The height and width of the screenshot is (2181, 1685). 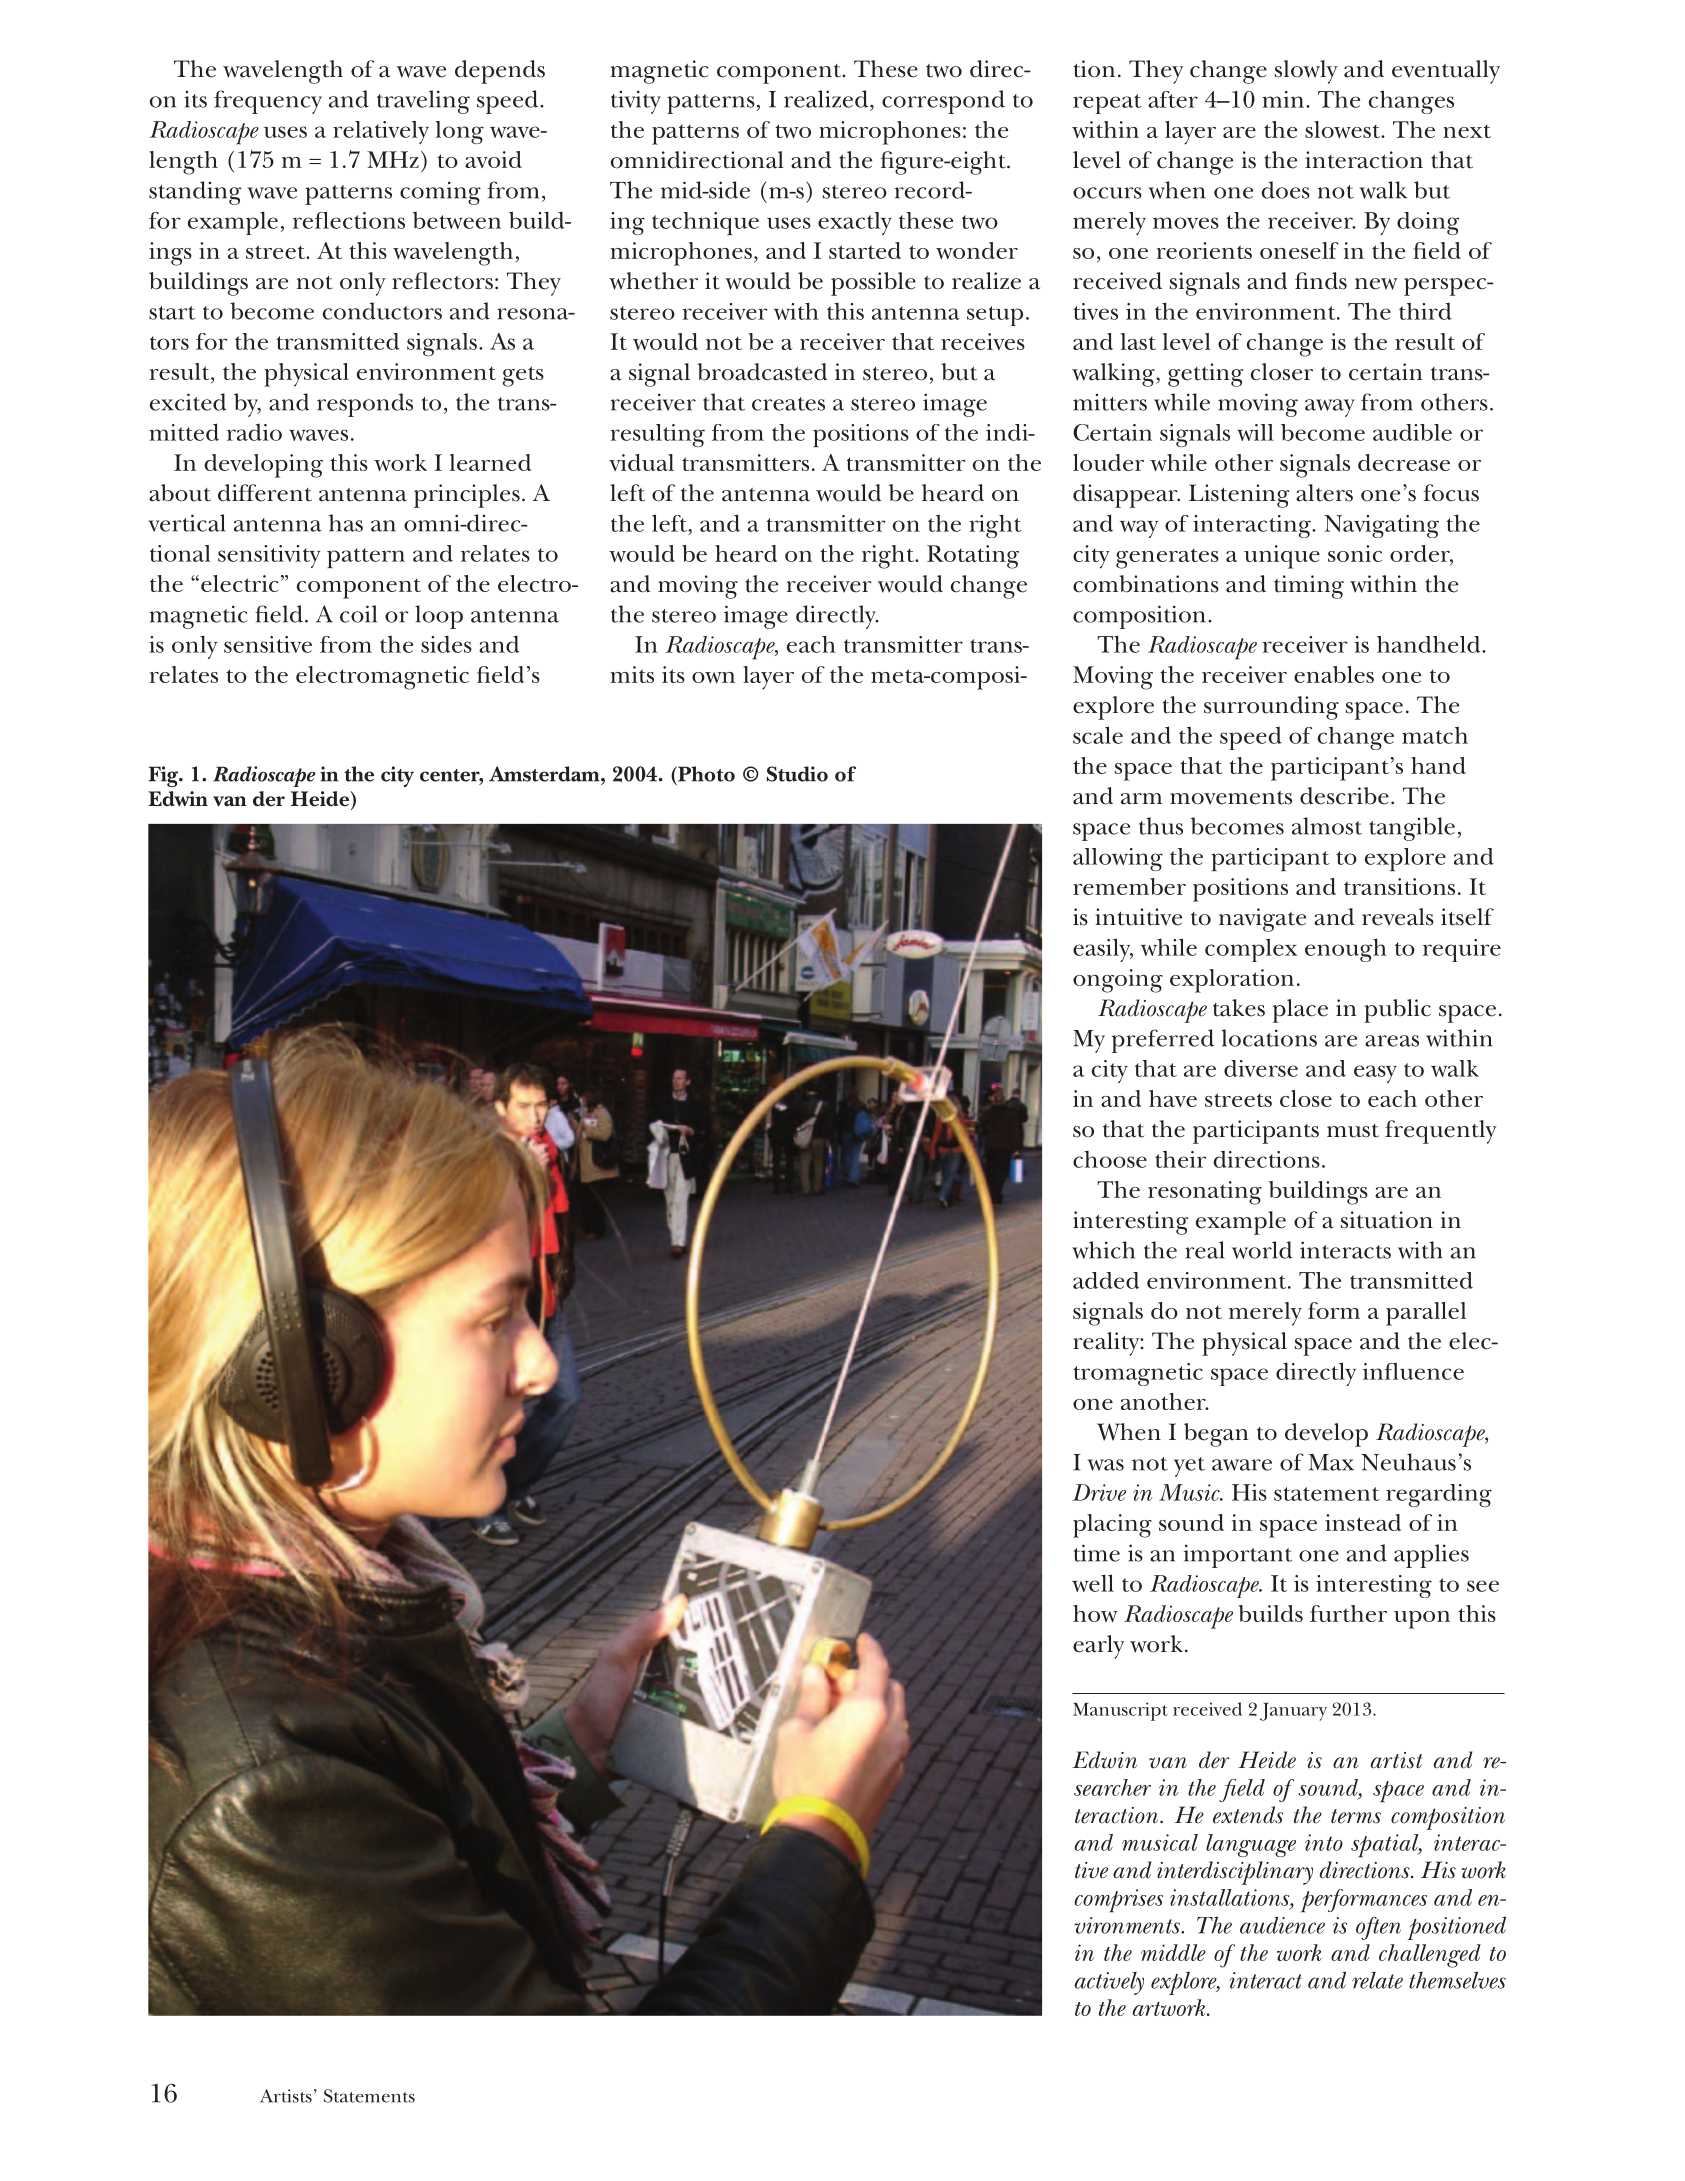 What do you see at coordinates (943, 102) in the screenshot?
I see `correspond` at bounding box center [943, 102].
